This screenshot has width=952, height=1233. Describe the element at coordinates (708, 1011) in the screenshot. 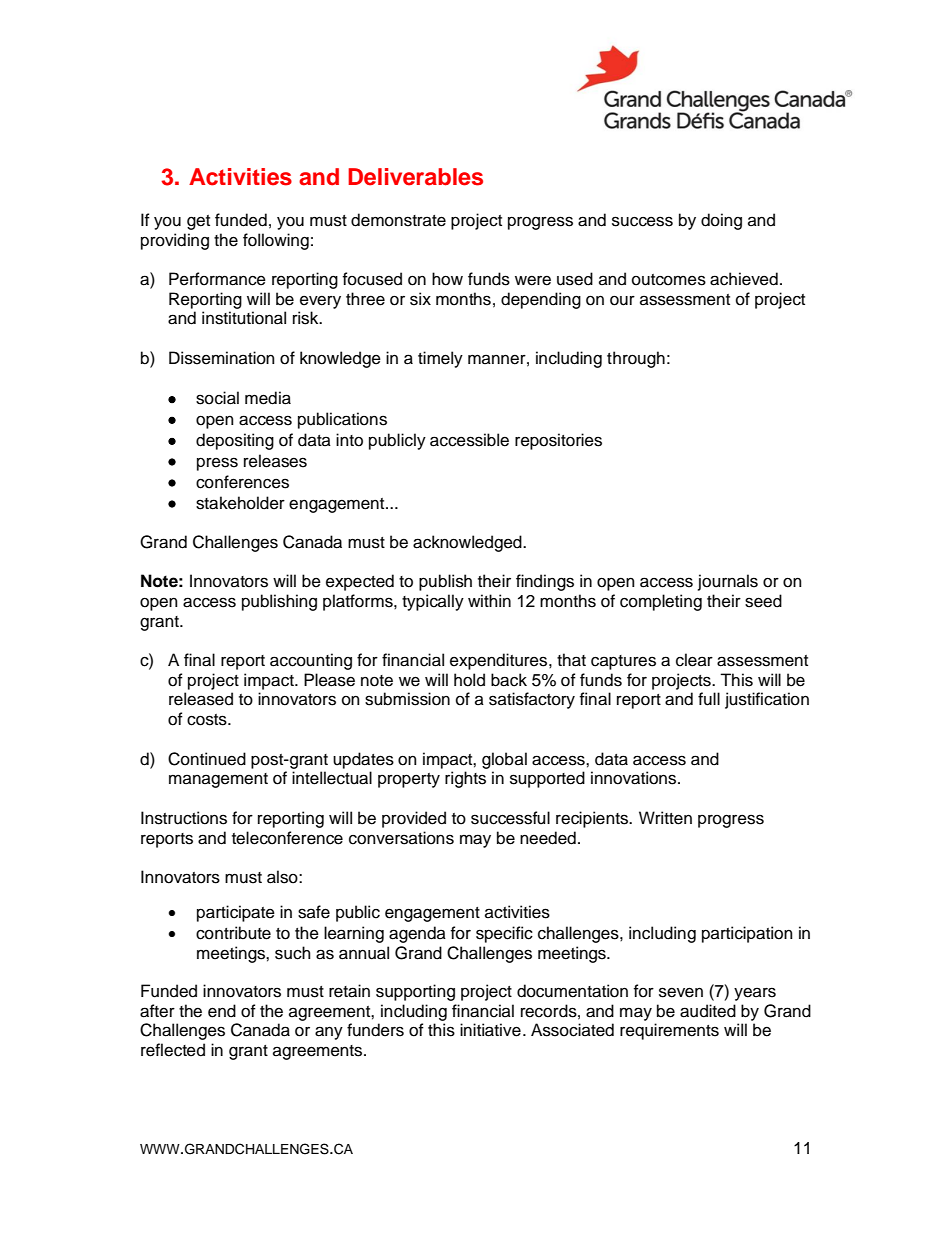

I see `audited` at that location.
